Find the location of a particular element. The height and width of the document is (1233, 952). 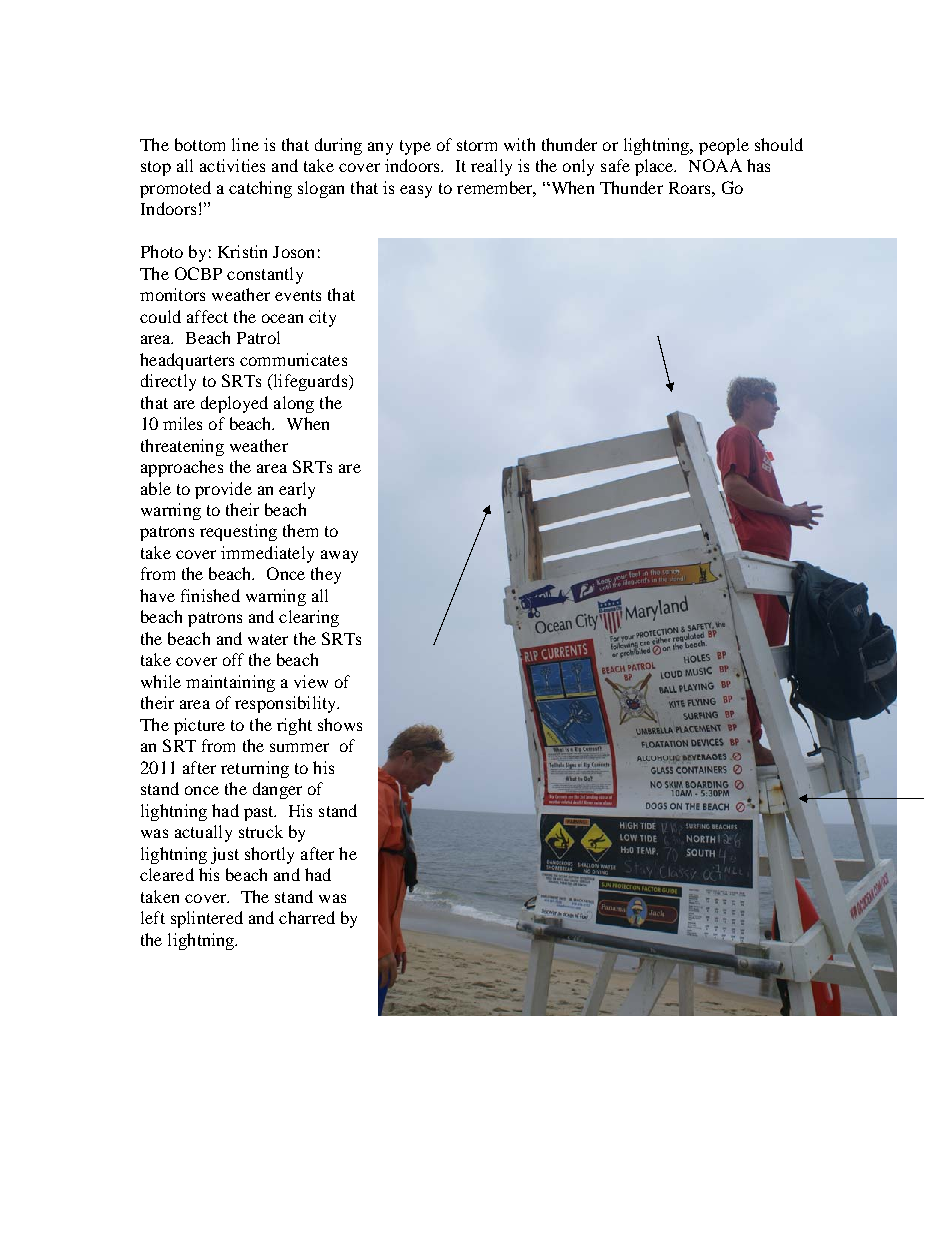

shortly is located at coordinates (269, 855).
